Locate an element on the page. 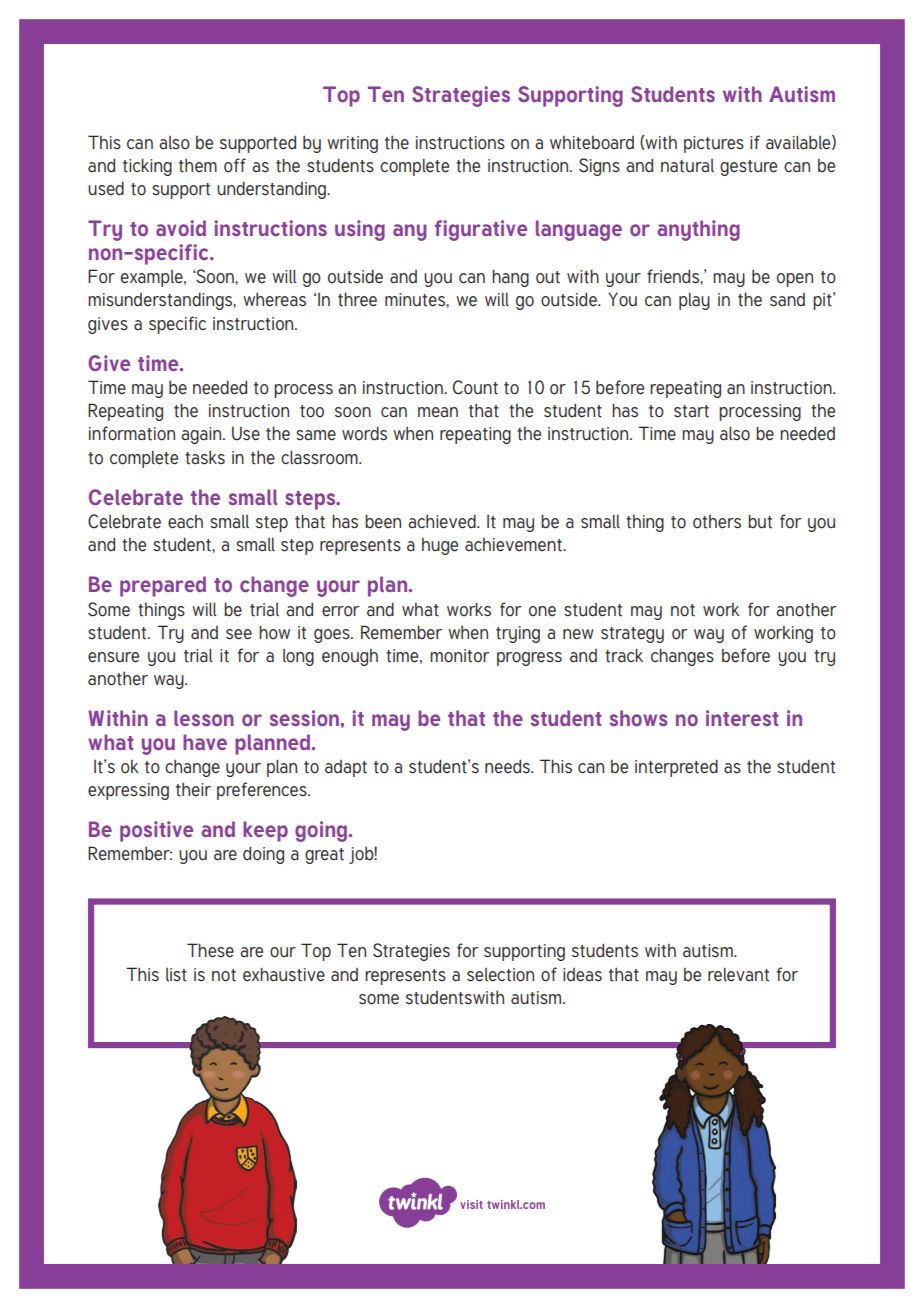 The height and width of the document is (1308, 924). gesture is located at coordinates (748, 168).
